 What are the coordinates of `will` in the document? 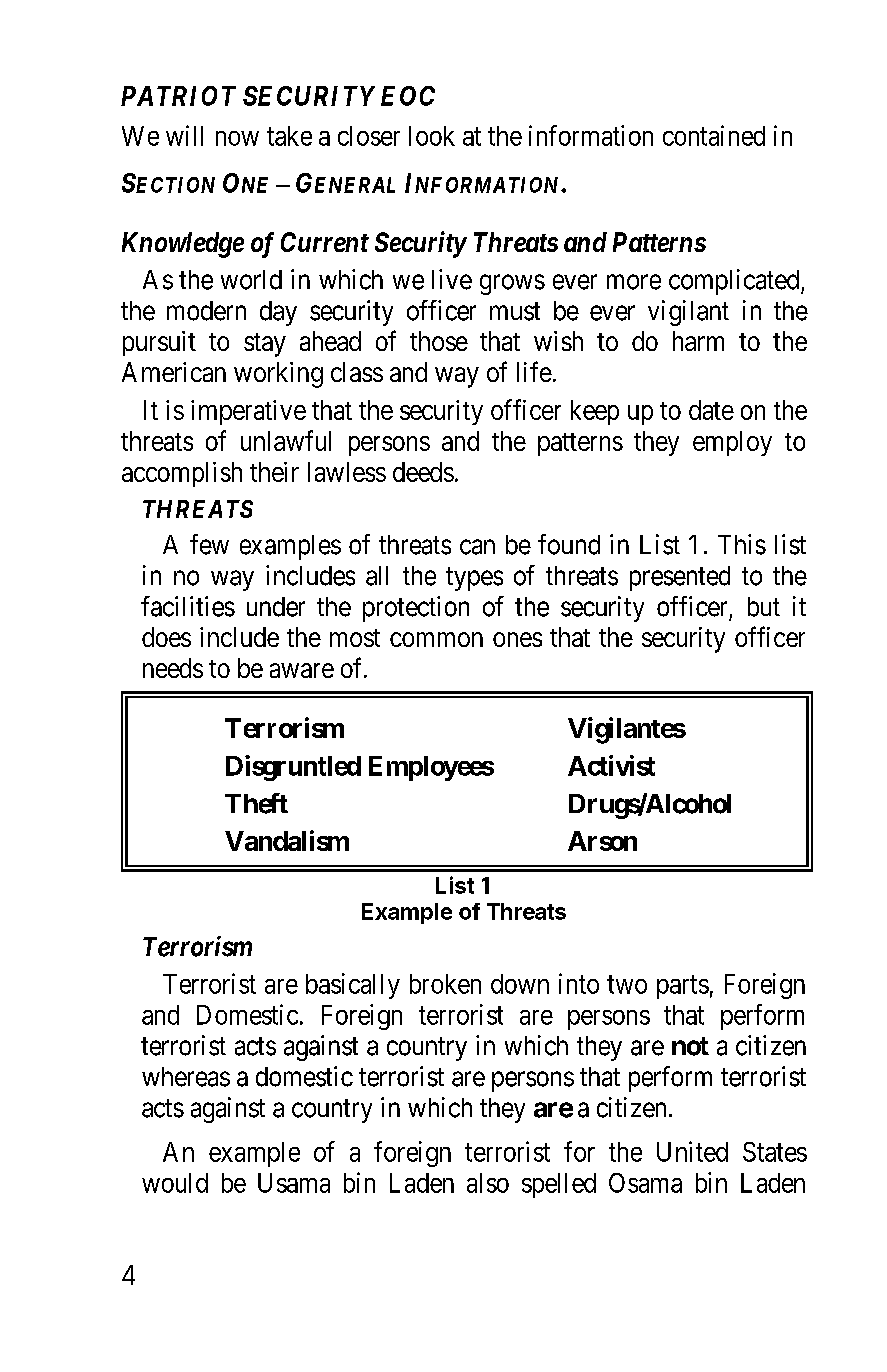 It's located at (184, 135).
